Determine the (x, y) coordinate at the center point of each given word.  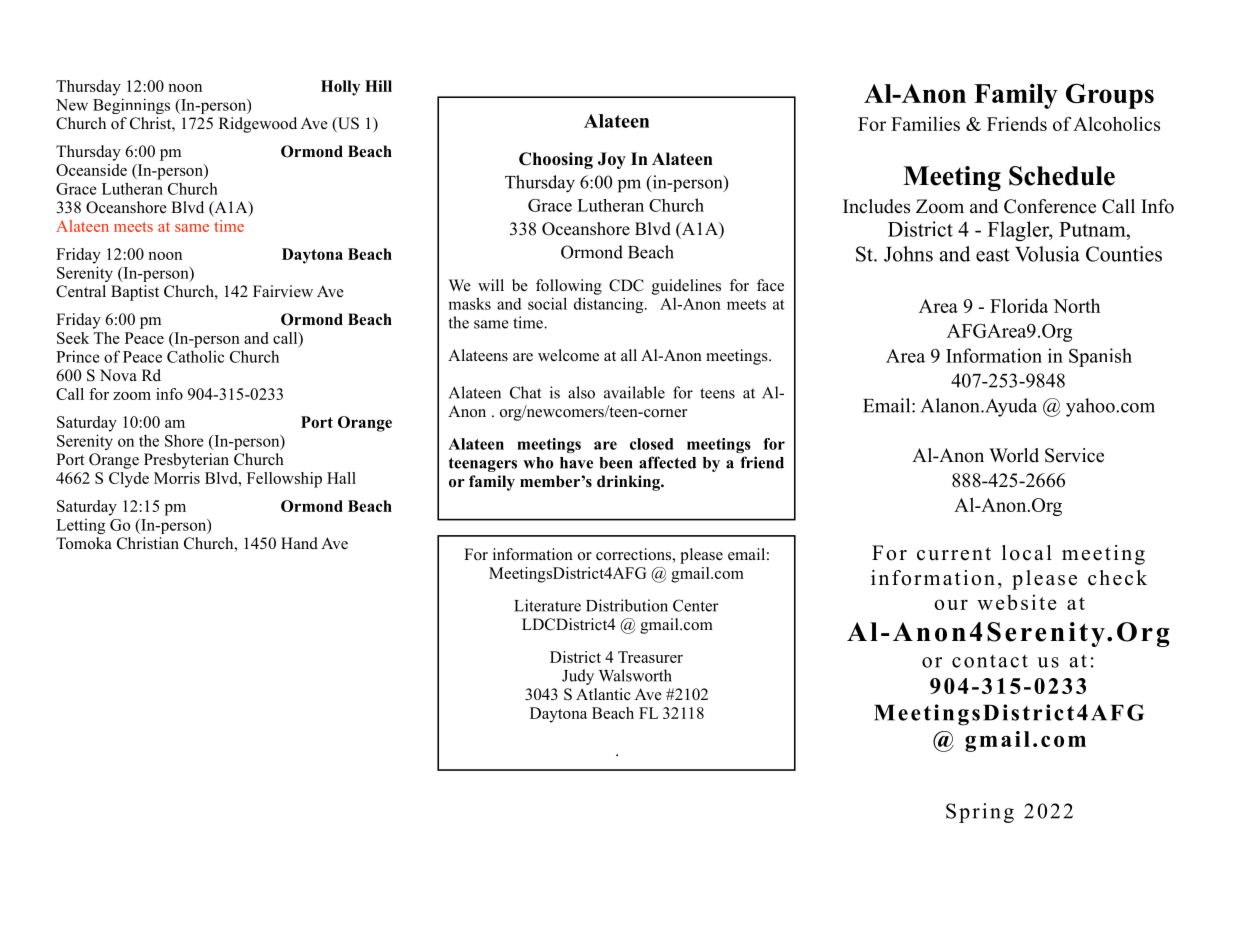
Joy (612, 160)
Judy (578, 677)
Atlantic (603, 694)
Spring (980, 813)
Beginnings (131, 106)
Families (925, 124)
